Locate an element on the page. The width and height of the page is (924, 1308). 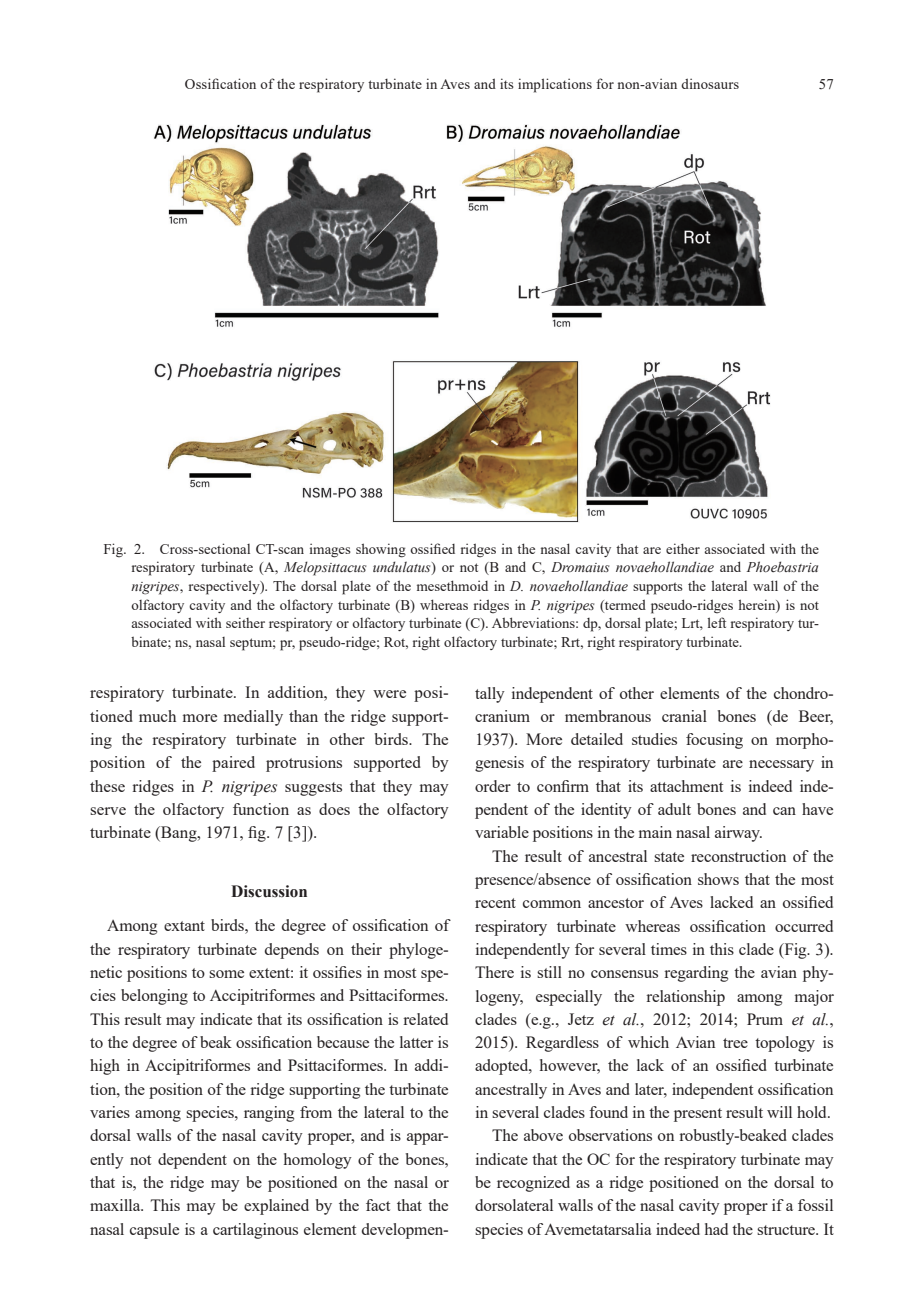
left is located at coordinates (716, 622).
